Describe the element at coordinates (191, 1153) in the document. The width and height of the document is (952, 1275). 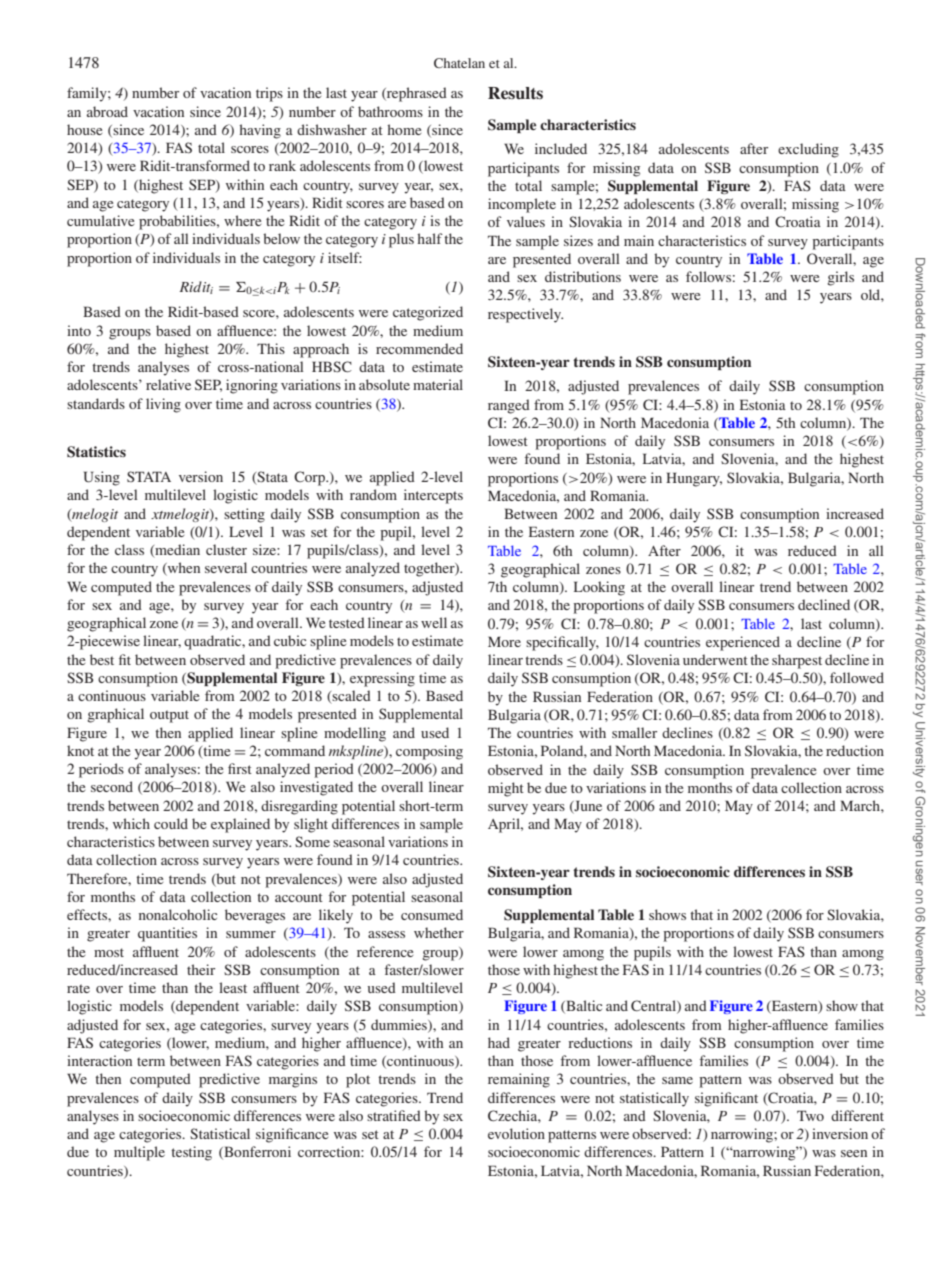
I see `testing` at that location.
